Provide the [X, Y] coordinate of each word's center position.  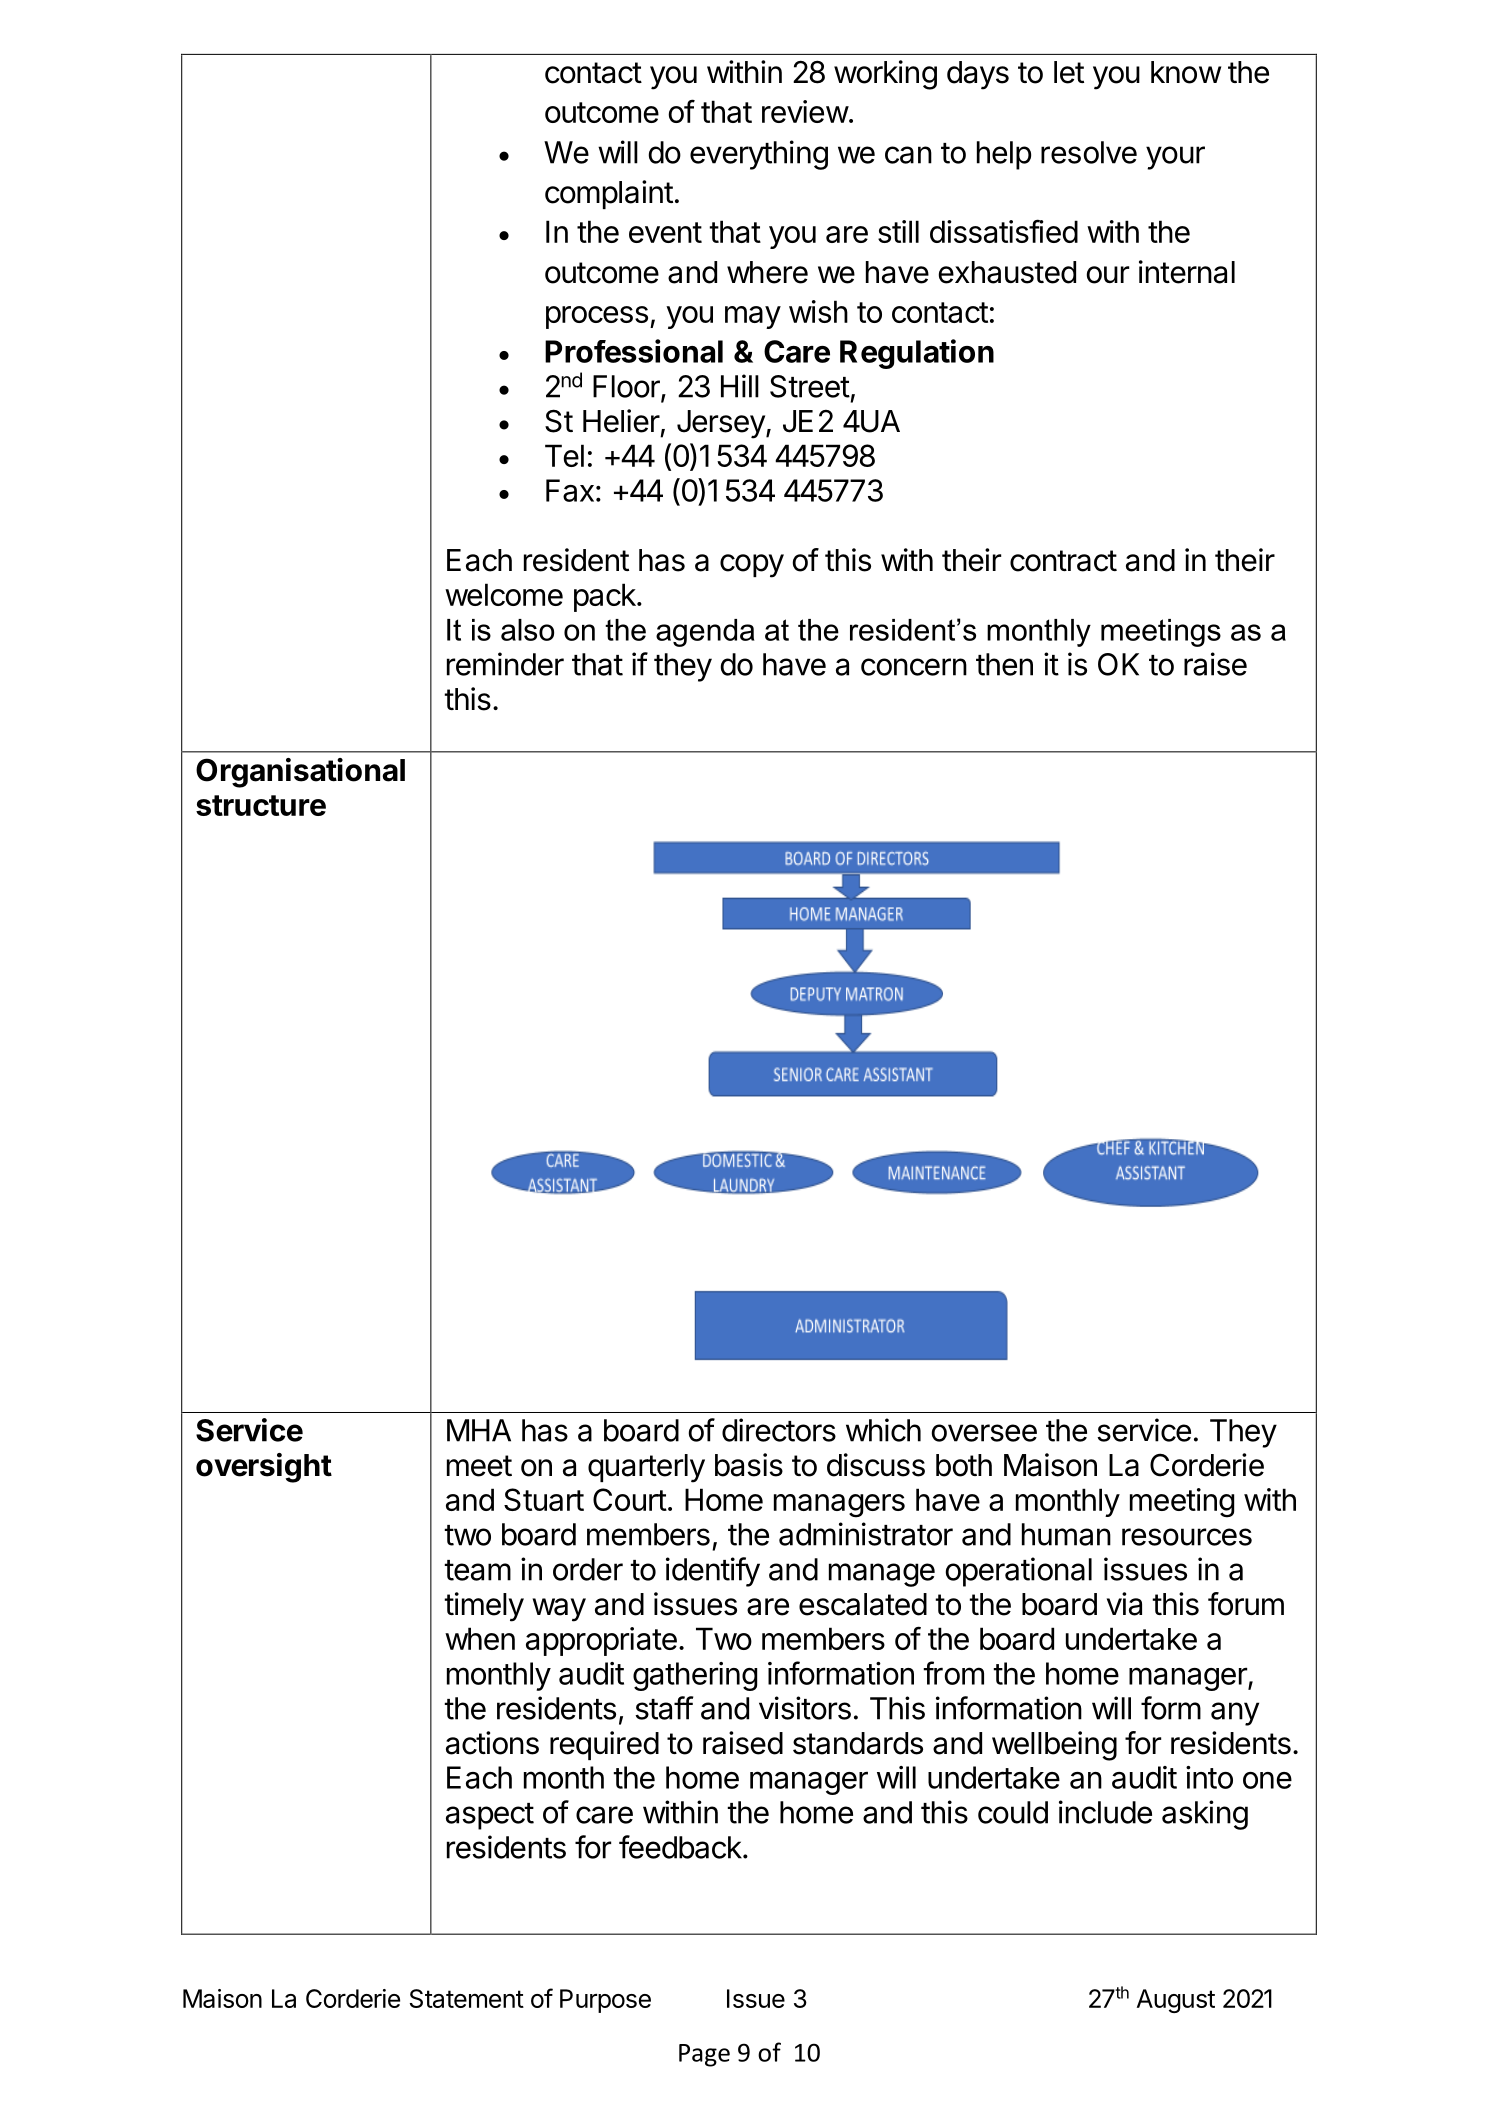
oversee [984, 1433]
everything [759, 155]
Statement [467, 1998]
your [1175, 158]
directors [779, 1430]
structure [261, 805]
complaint [609, 194]
